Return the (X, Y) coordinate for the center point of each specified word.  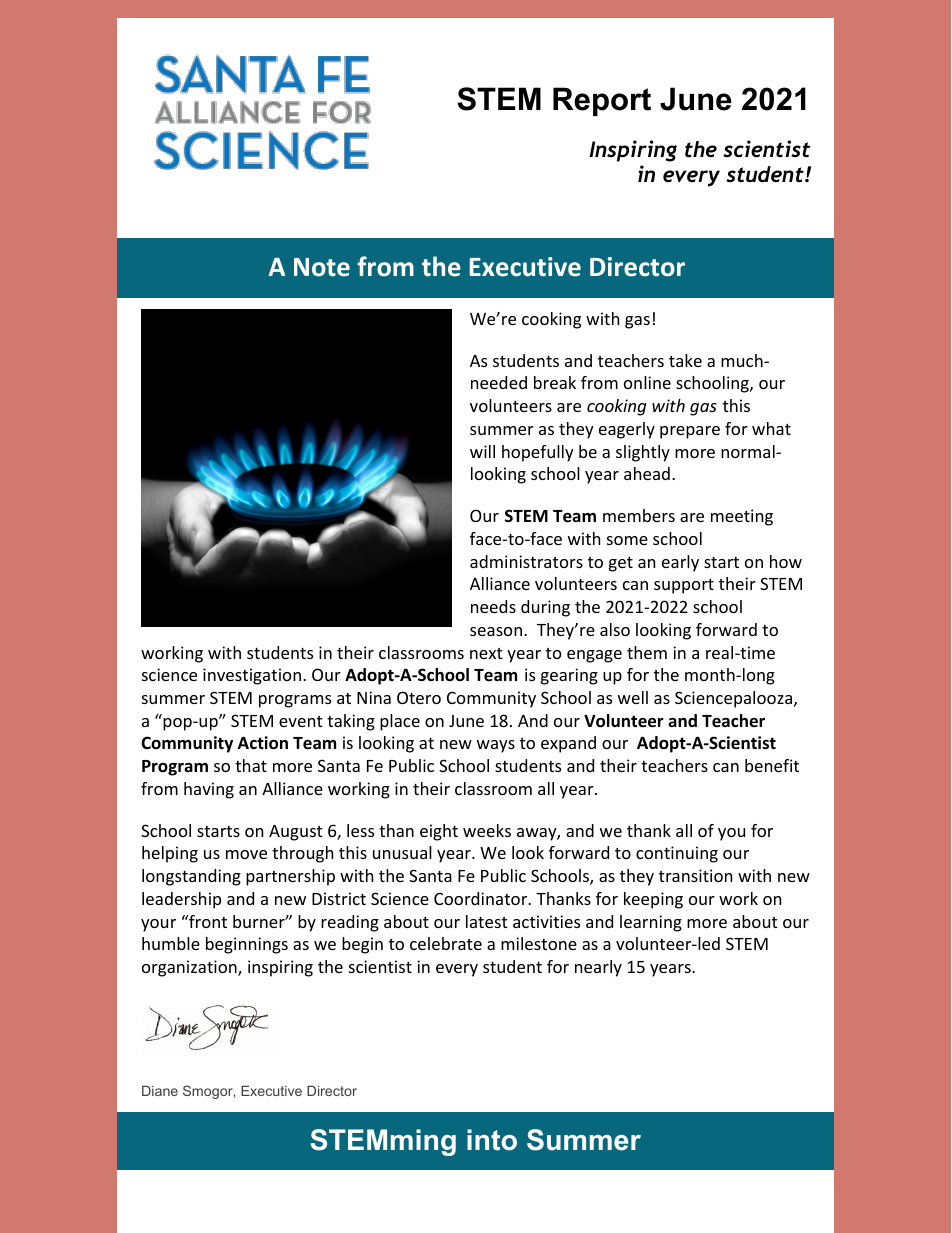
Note (322, 267)
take (685, 360)
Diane (160, 1090)
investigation (252, 676)
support (684, 586)
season (496, 631)
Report (602, 101)
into (492, 1140)
